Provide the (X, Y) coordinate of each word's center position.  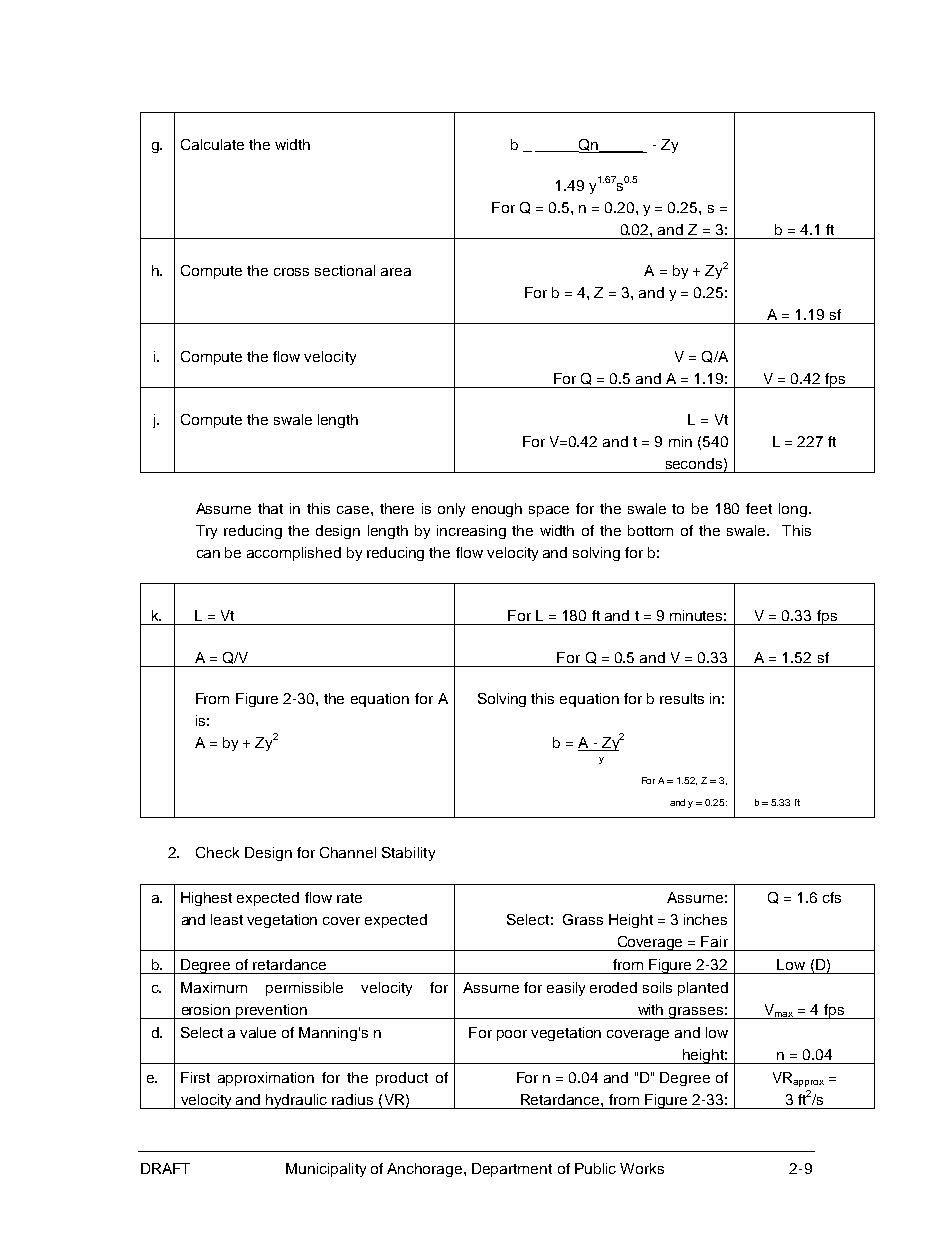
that (270, 508)
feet (759, 508)
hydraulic (297, 1101)
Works (642, 1168)
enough (497, 510)
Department (512, 1170)
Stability (408, 854)
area (396, 272)
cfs (832, 897)
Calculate (212, 144)
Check (217, 852)
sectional (345, 270)
